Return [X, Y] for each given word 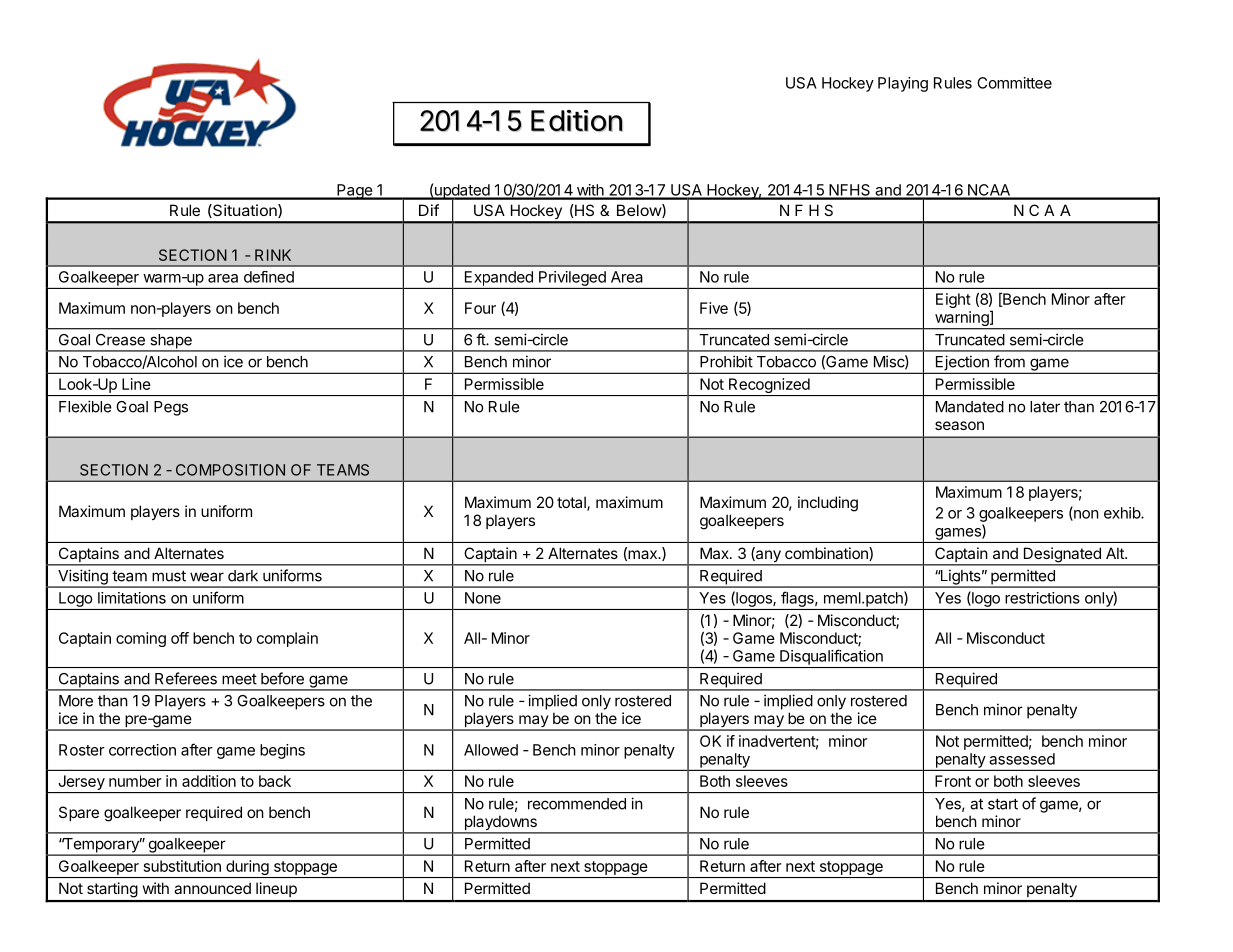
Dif [429, 210]
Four [480, 308]
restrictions [1042, 598]
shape [171, 342]
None [483, 598]
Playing [903, 84]
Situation [245, 211]
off [180, 638]
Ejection [962, 364]
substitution [182, 866]
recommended [577, 804]
